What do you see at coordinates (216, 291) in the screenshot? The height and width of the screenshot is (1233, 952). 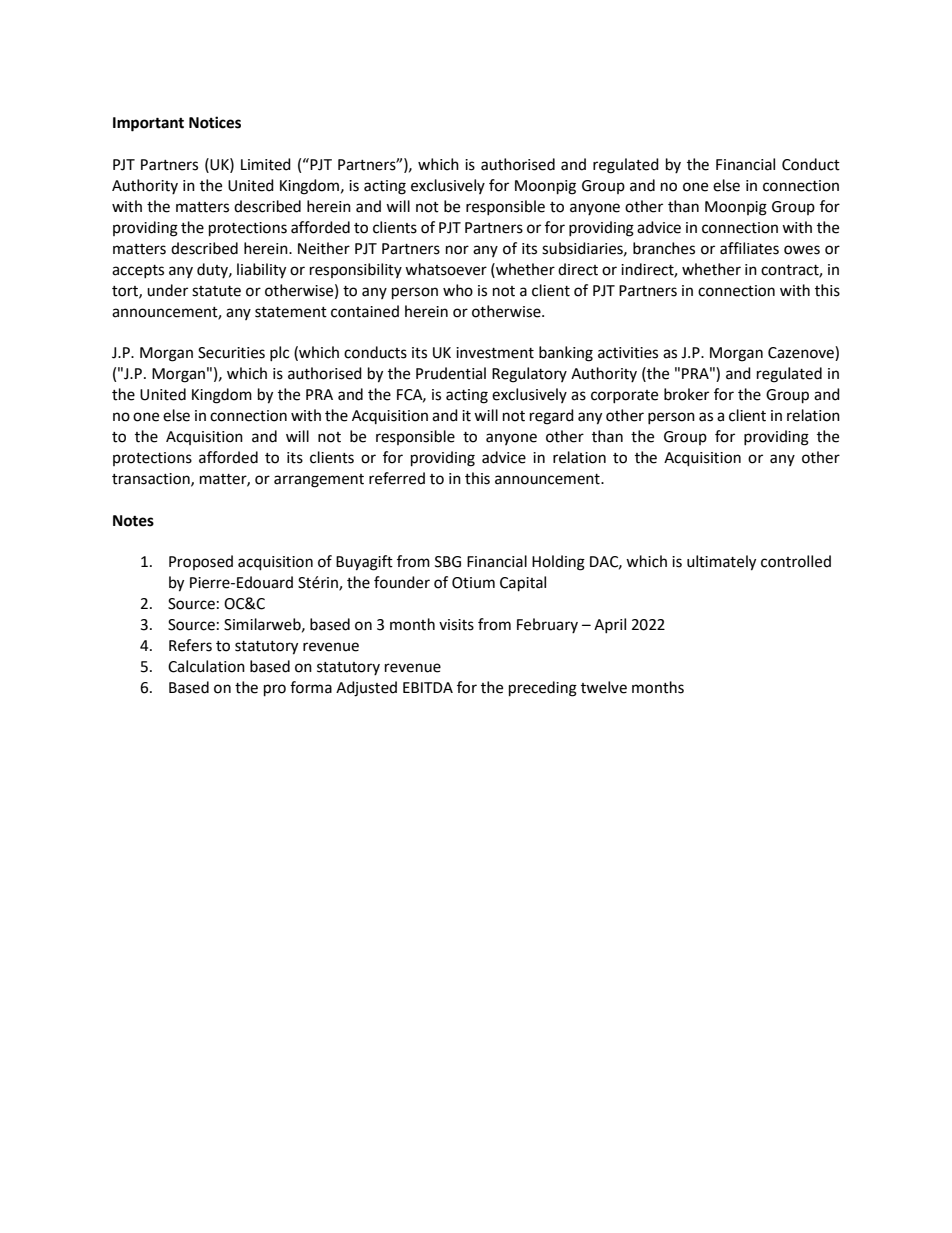 I see `statute` at bounding box center [216, 291].
